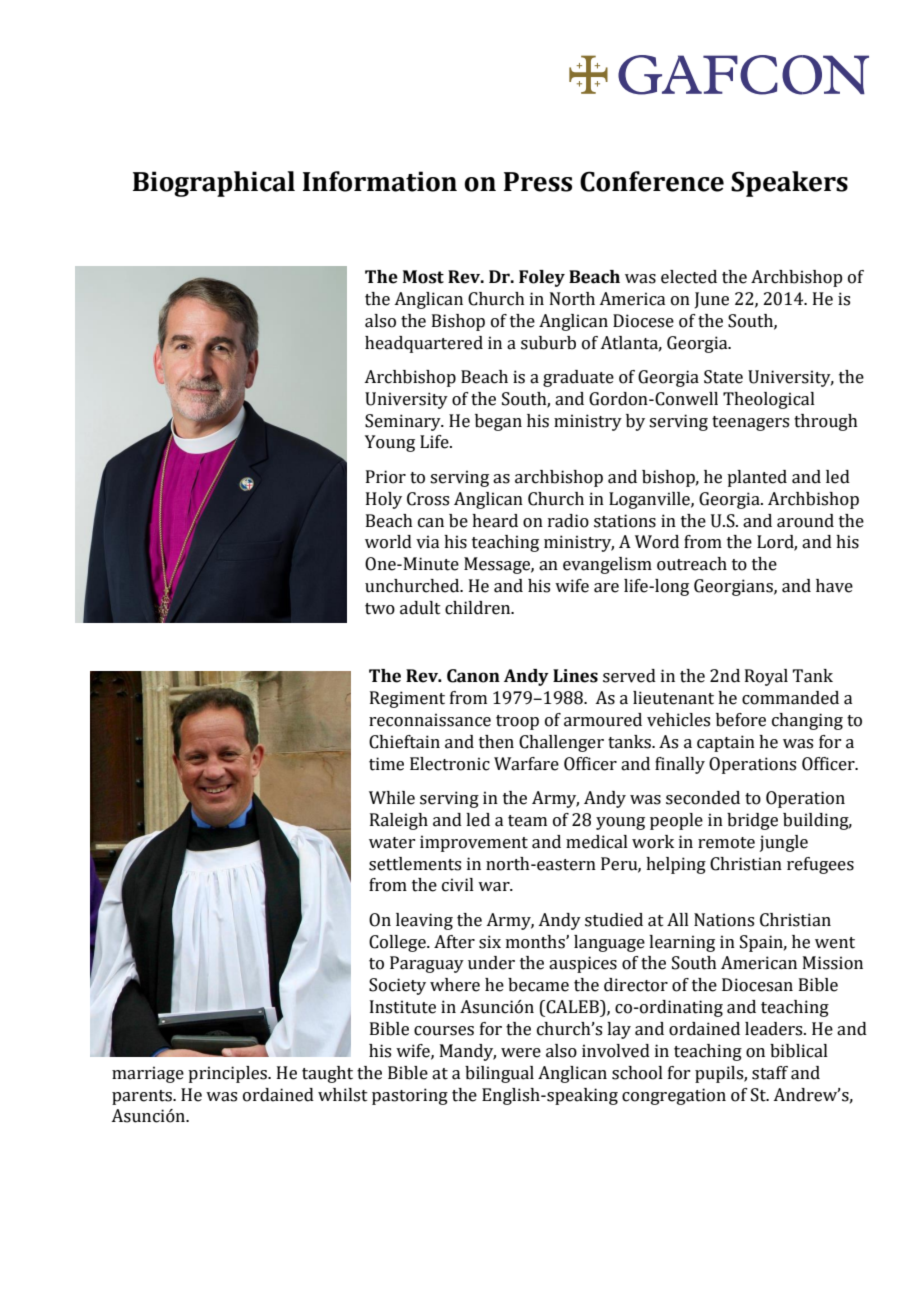 This screenshot has height=1308, width=924. Describe the element at coordinates (214, 184) in the screenshot. I see `Biographical` at that location.
